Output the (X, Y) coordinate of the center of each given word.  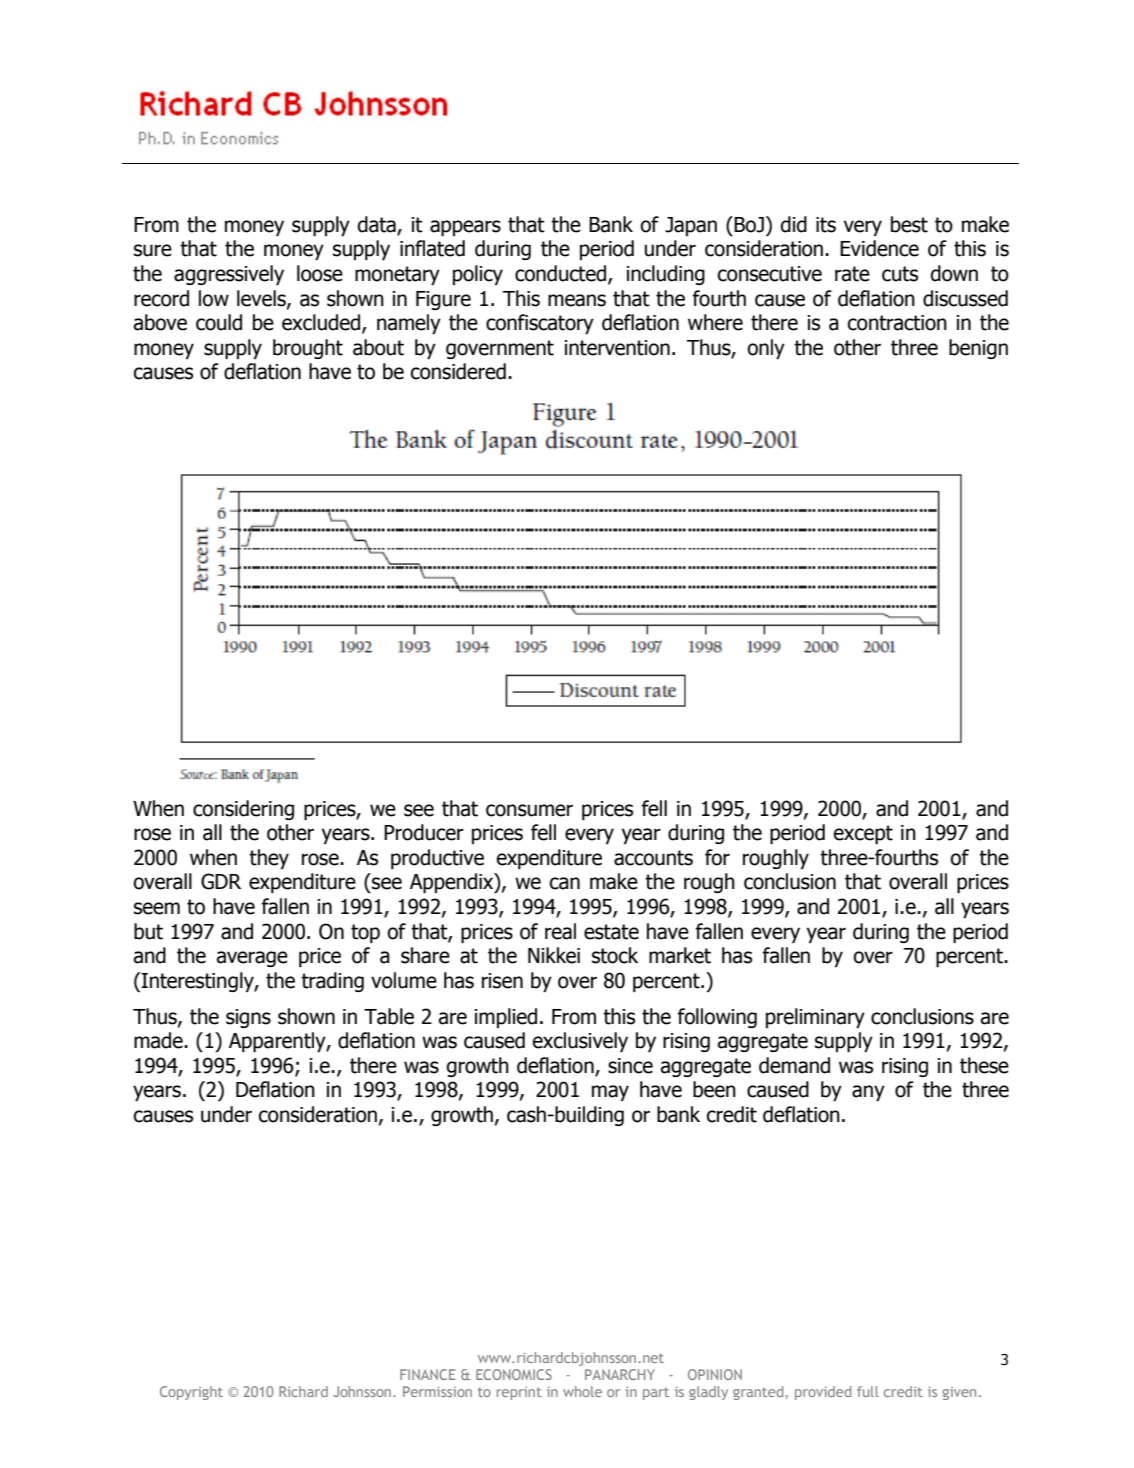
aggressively (229, 275)
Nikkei (554, 955)
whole (582, 1391)
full (868, 1391)
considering (243, 810)
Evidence (879, 248)
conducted (562, 274)
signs (248, 1018)
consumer (529, 810)
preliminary (815, 1018)
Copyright (191, 1393)
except (863, 834)
